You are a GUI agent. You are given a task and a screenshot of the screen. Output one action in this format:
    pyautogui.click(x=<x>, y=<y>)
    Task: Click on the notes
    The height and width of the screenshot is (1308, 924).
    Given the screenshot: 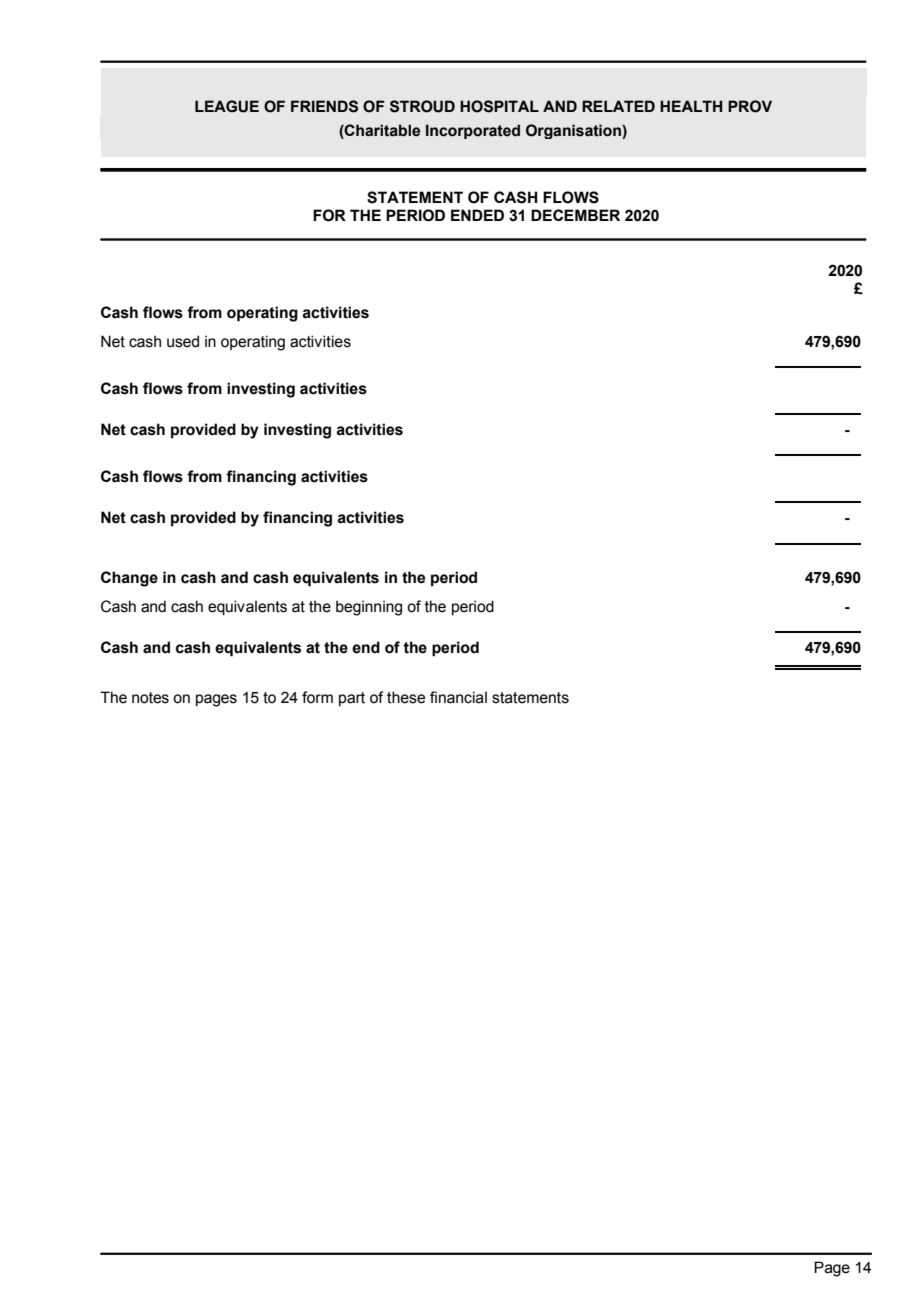 What is the action you would take?
    pyautogui.click(x=150, y=698)
